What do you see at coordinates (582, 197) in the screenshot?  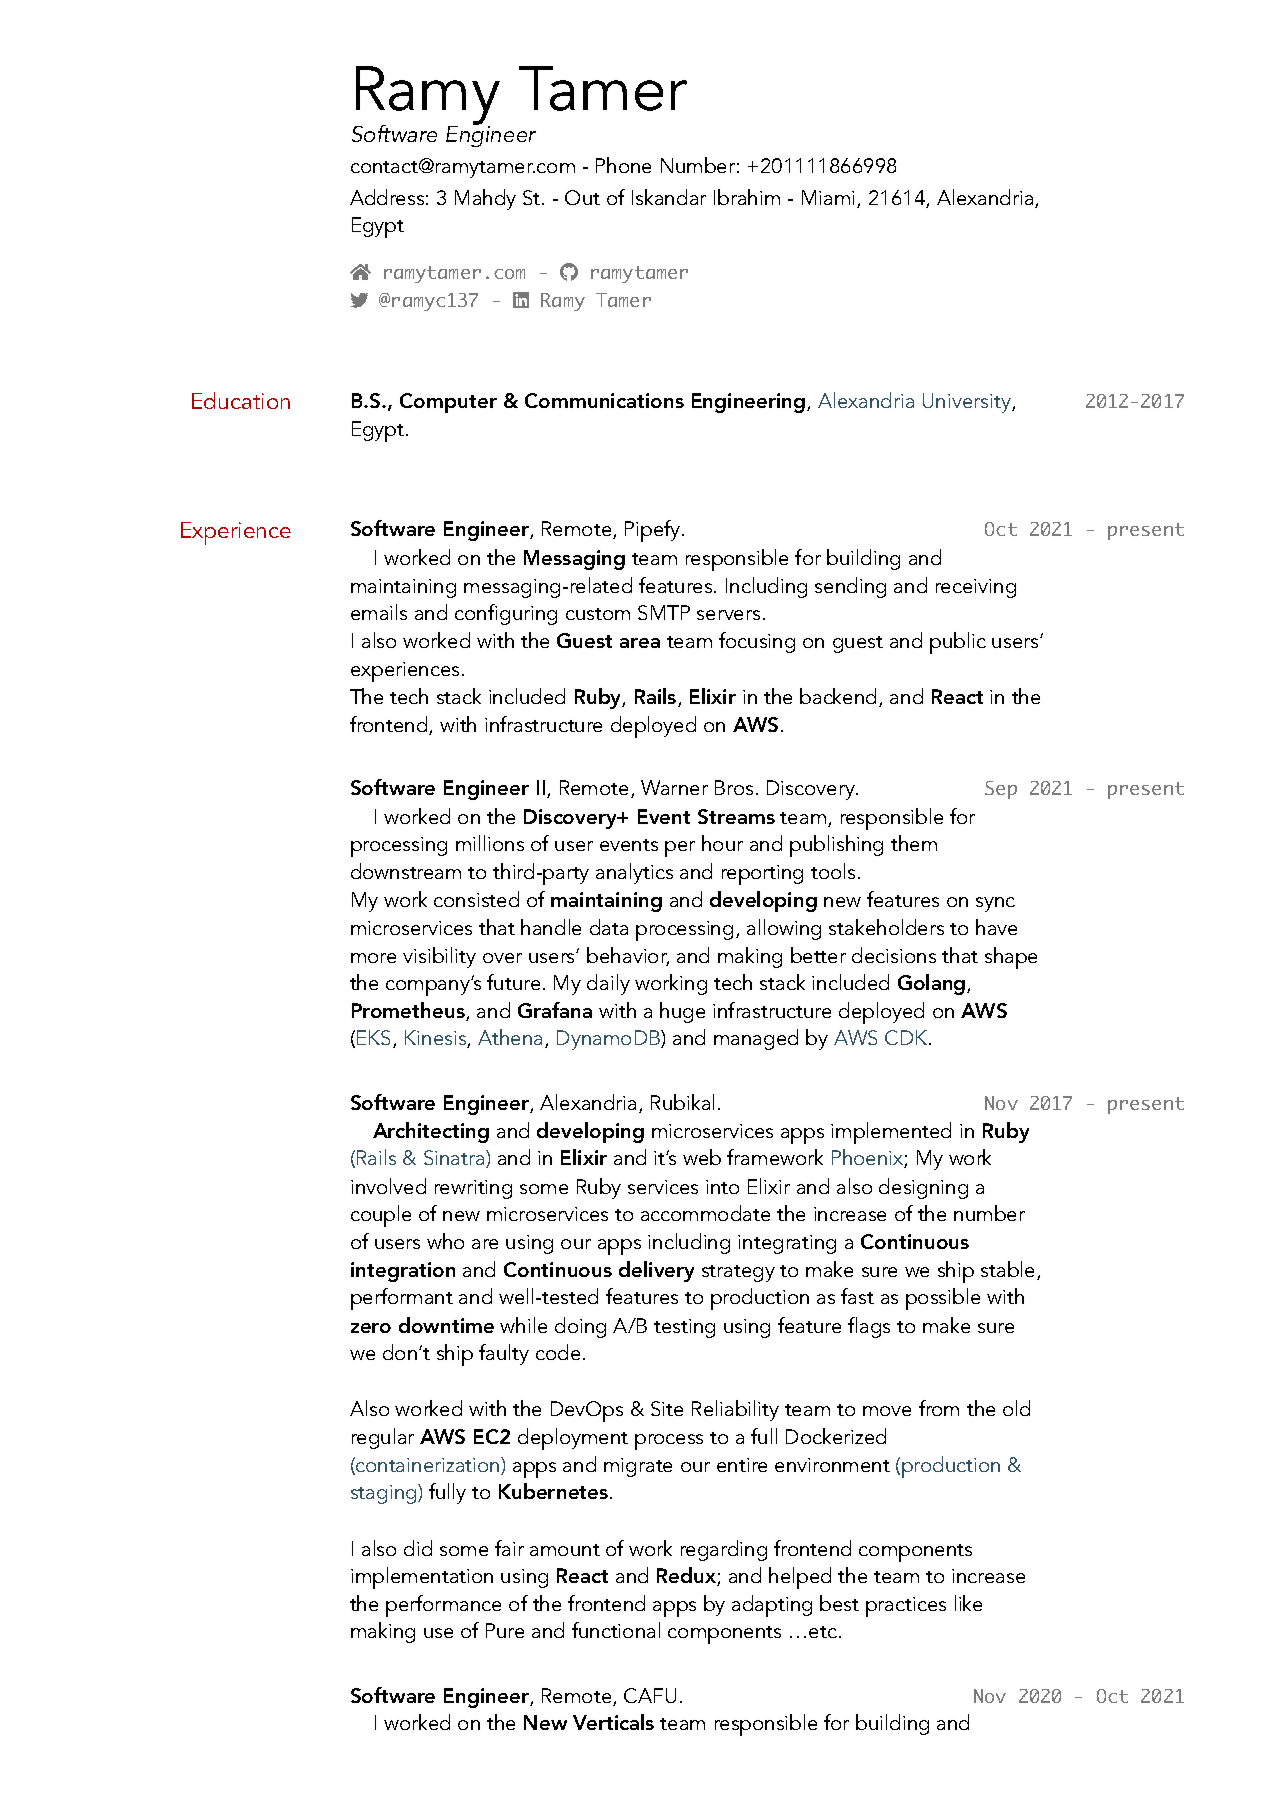 I see `Out` at bounding box center [582, 197].
